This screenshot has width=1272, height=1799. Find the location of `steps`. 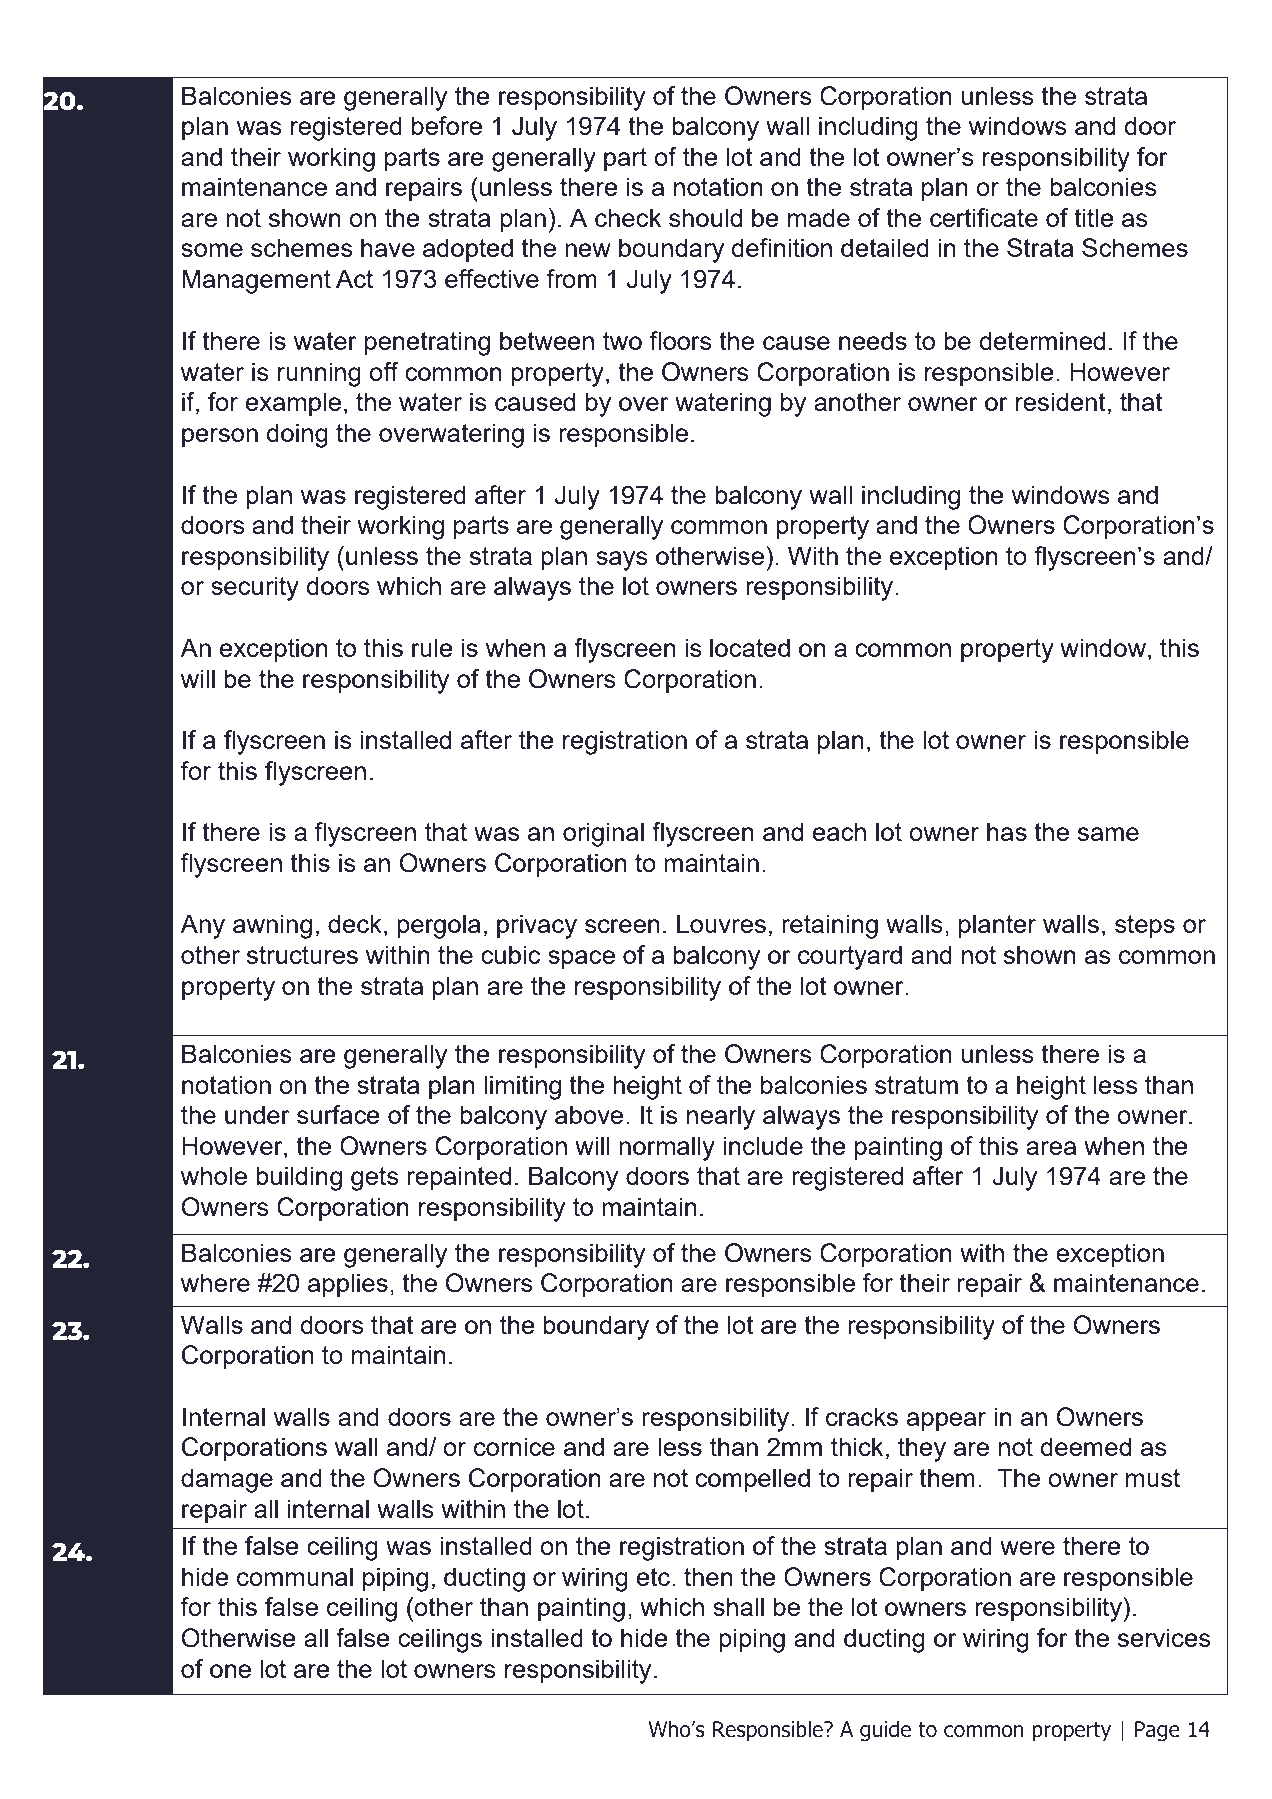

steps is located at coordinates (1145, 927).
